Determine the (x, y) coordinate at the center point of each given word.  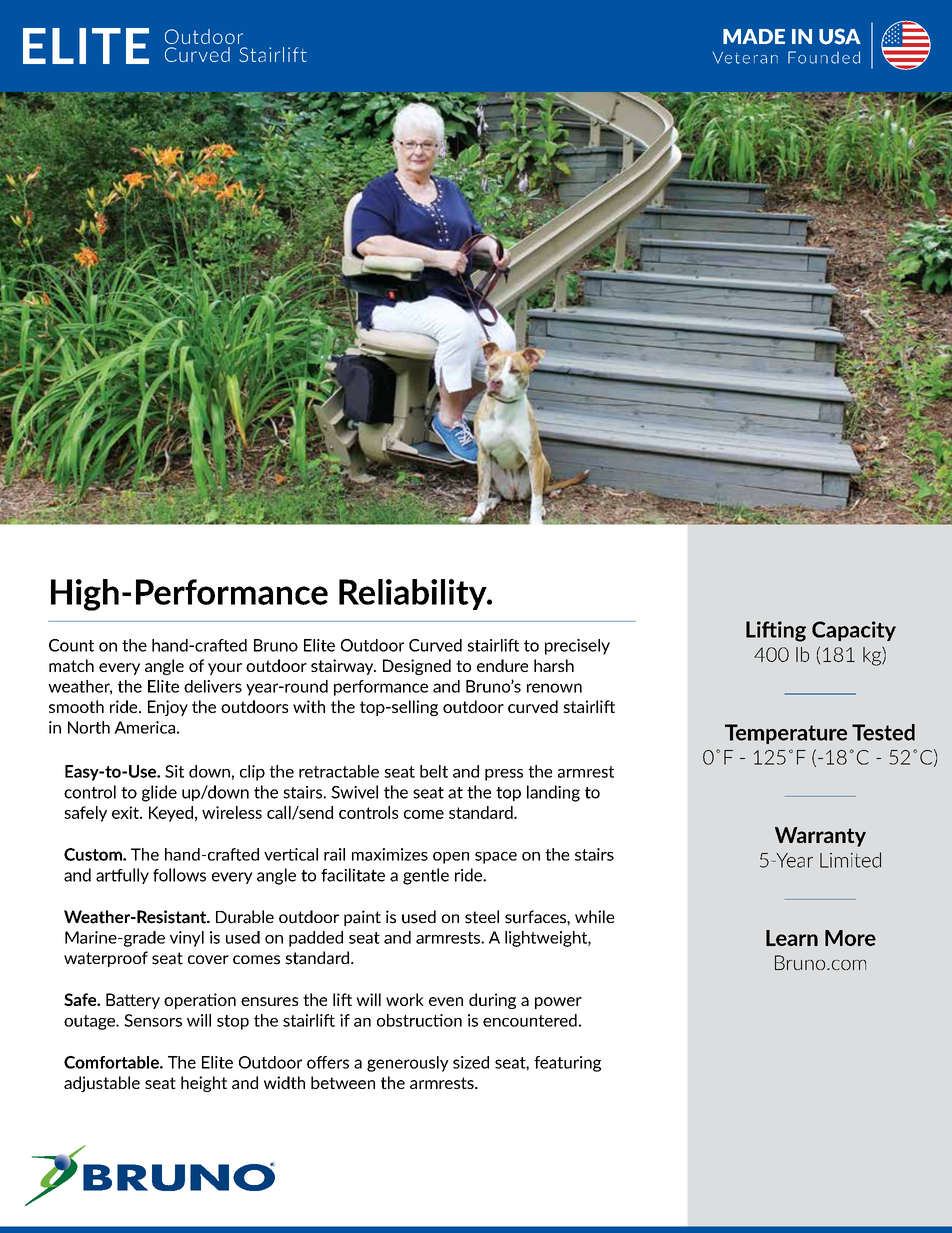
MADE (754, 36)
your (225, 669)
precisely (577, 647)
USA (840, 36)
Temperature (786, 734)
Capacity (854, 631)
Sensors (153, 1020)
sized (471, 1062)
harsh (554, 665)
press (504, 775)
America (144, 727)
